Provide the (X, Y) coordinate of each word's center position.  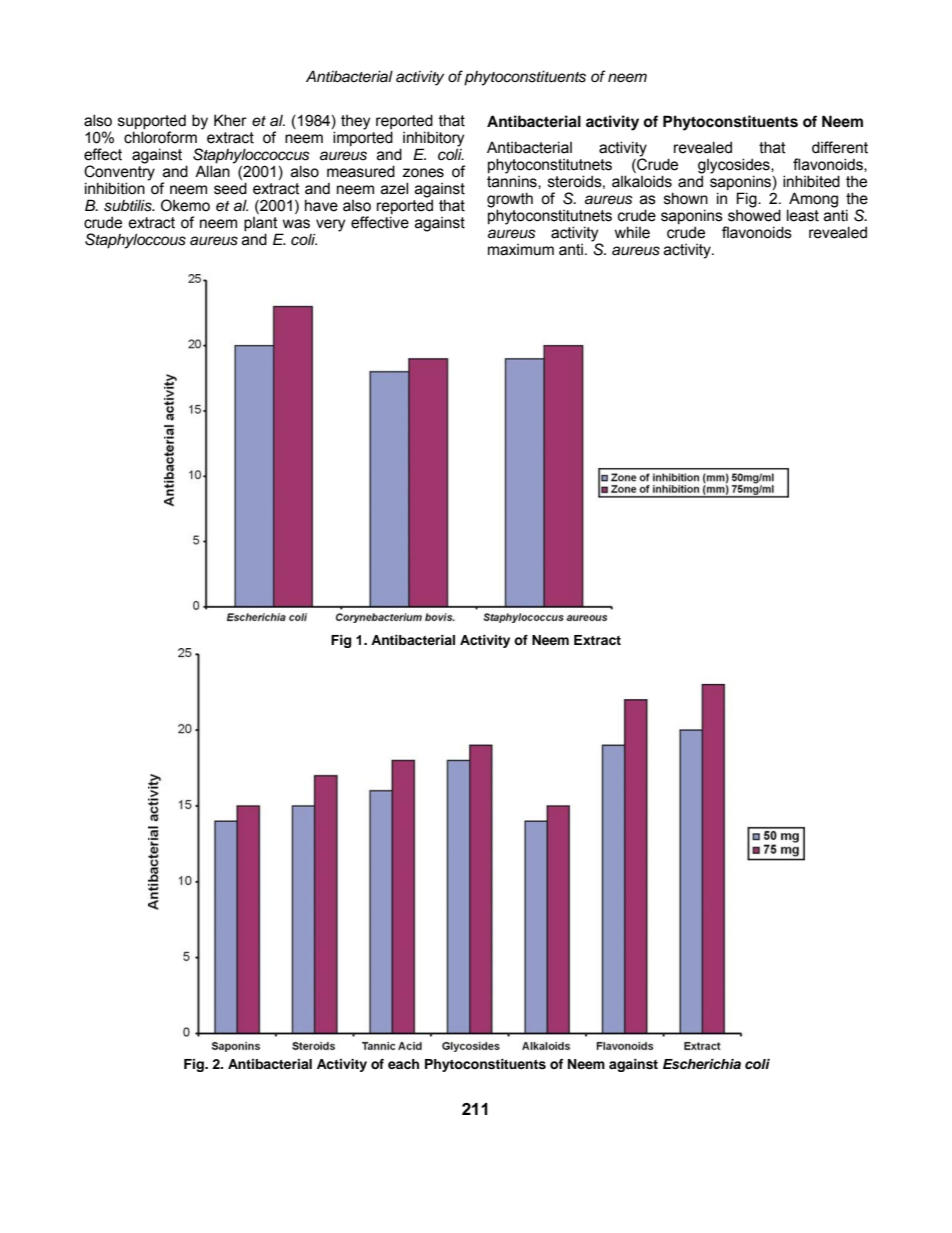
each (403, 1064)
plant (261, 224)
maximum (521, 250)
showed (754, 214)
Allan (212, 170)
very (329, 226)
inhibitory (433, 140)
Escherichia (702, 1064)
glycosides (735, 167)
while (632, 232)
